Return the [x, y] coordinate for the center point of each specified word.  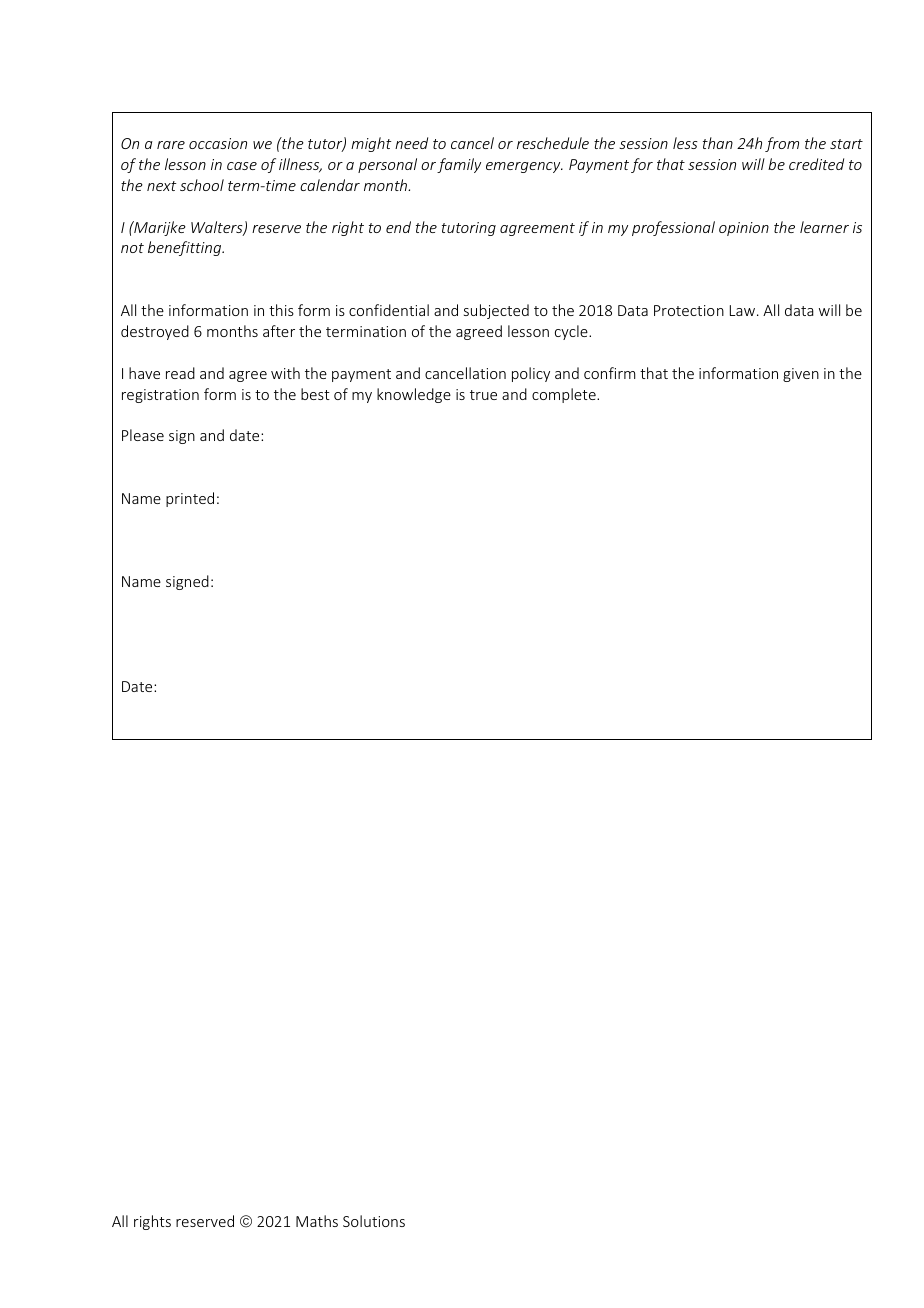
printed [190, 499]
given [801, 375]
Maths [317, 1221]
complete [565, 395]
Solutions [374, 1221]
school [202, 185]
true [483, 395]
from [782, 144]
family [459, 165]
